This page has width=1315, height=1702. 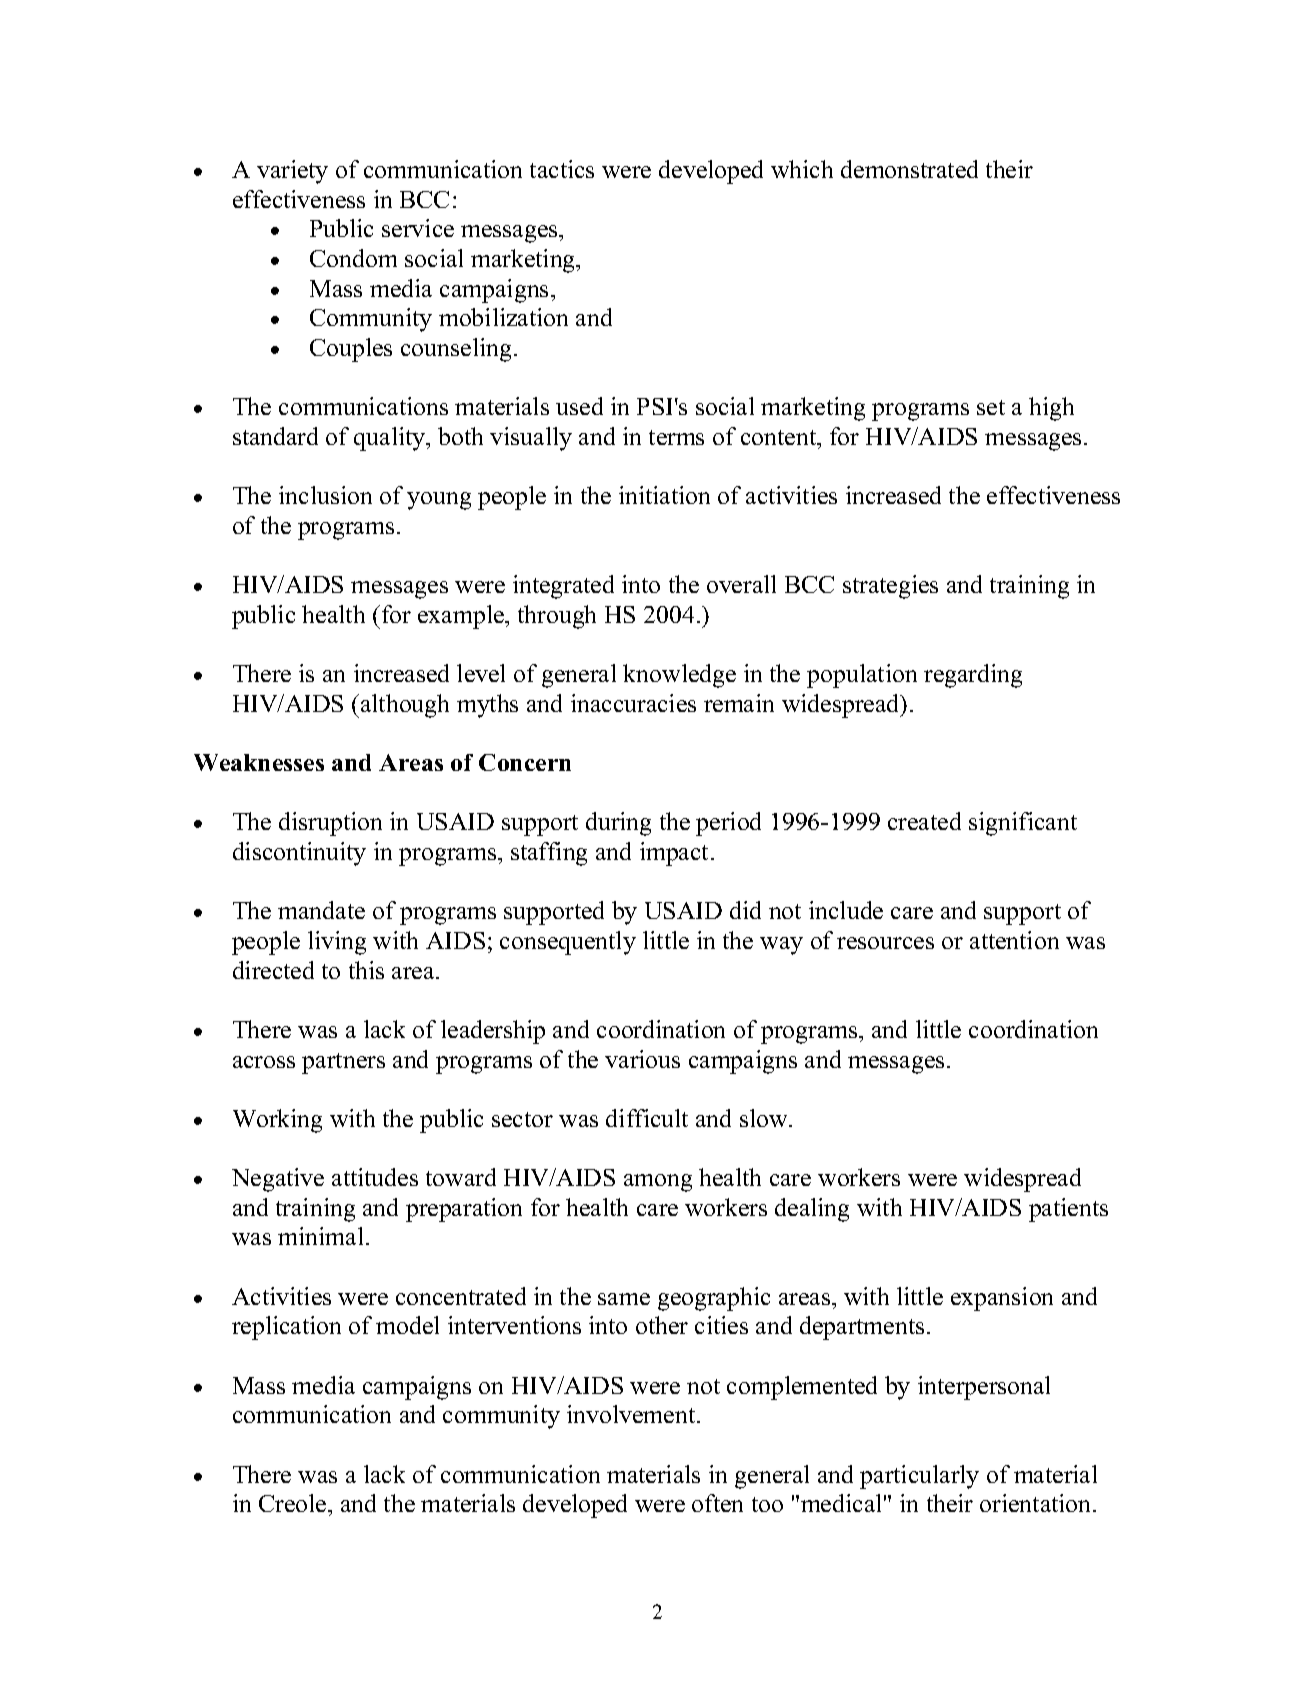 I want to click on various, so click(x=642, y=1059).
